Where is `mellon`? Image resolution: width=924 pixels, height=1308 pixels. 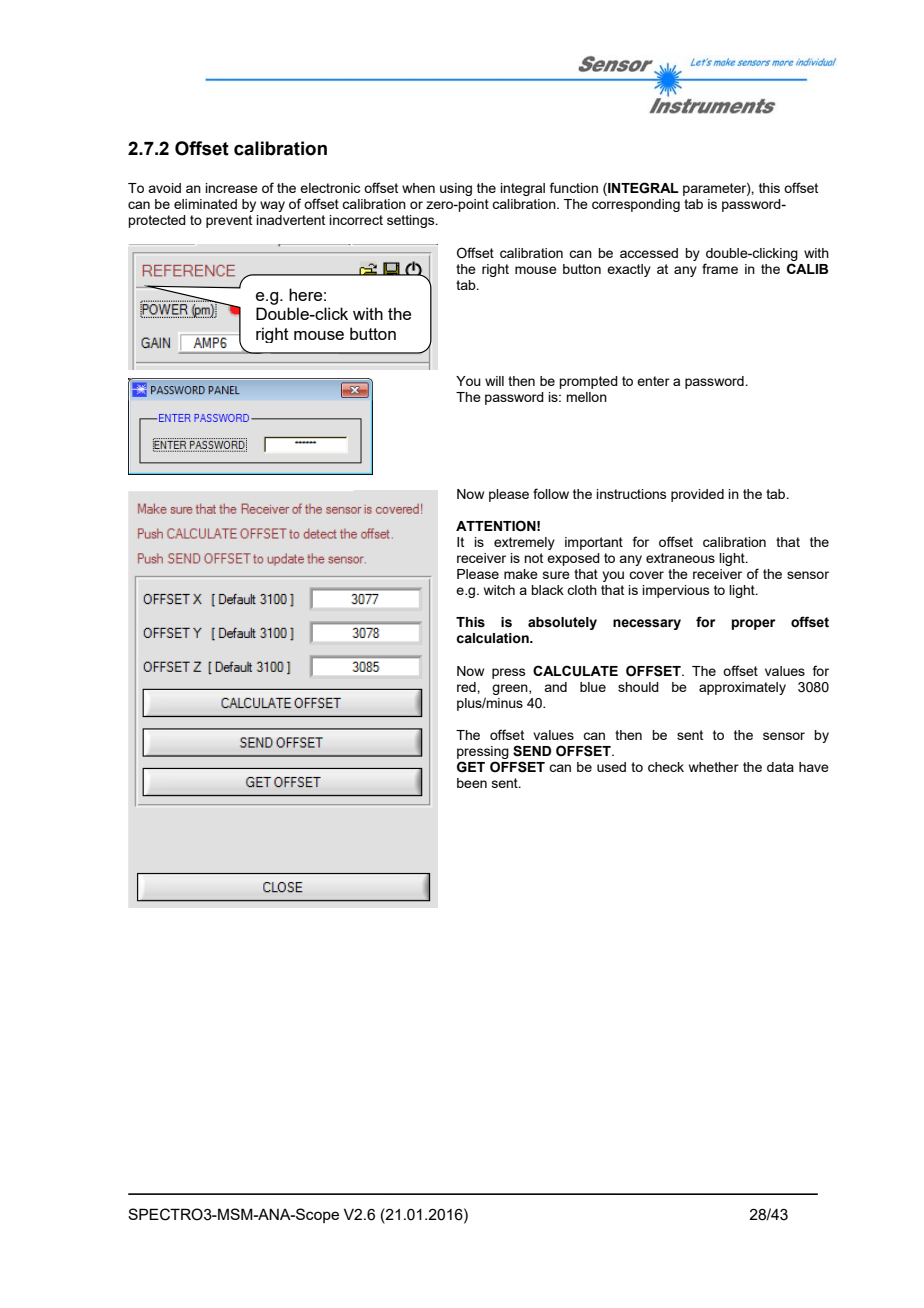
mellon is located at coordinates (586, 397).
